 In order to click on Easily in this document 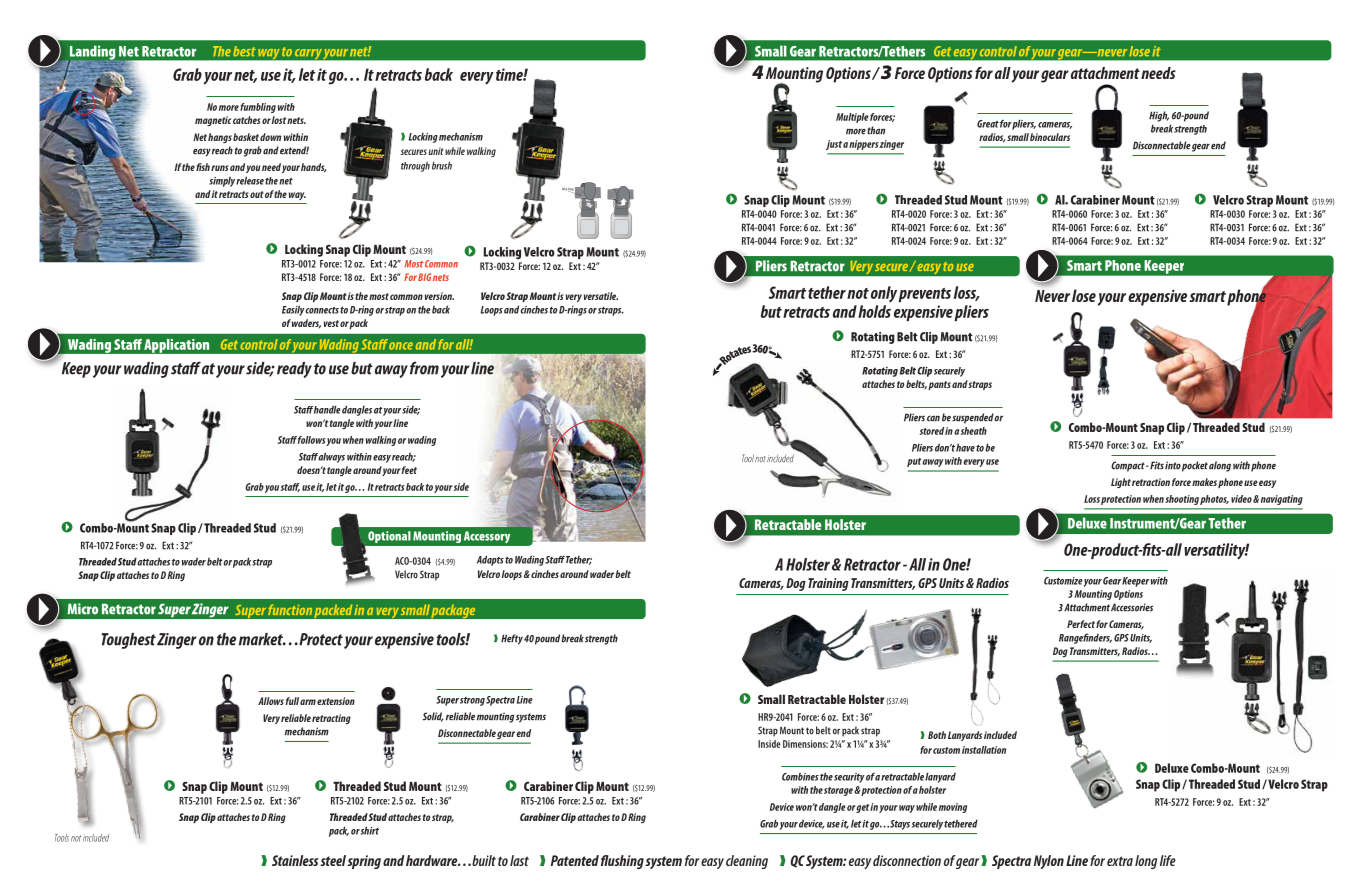, I will do `click(294, 310)`.
